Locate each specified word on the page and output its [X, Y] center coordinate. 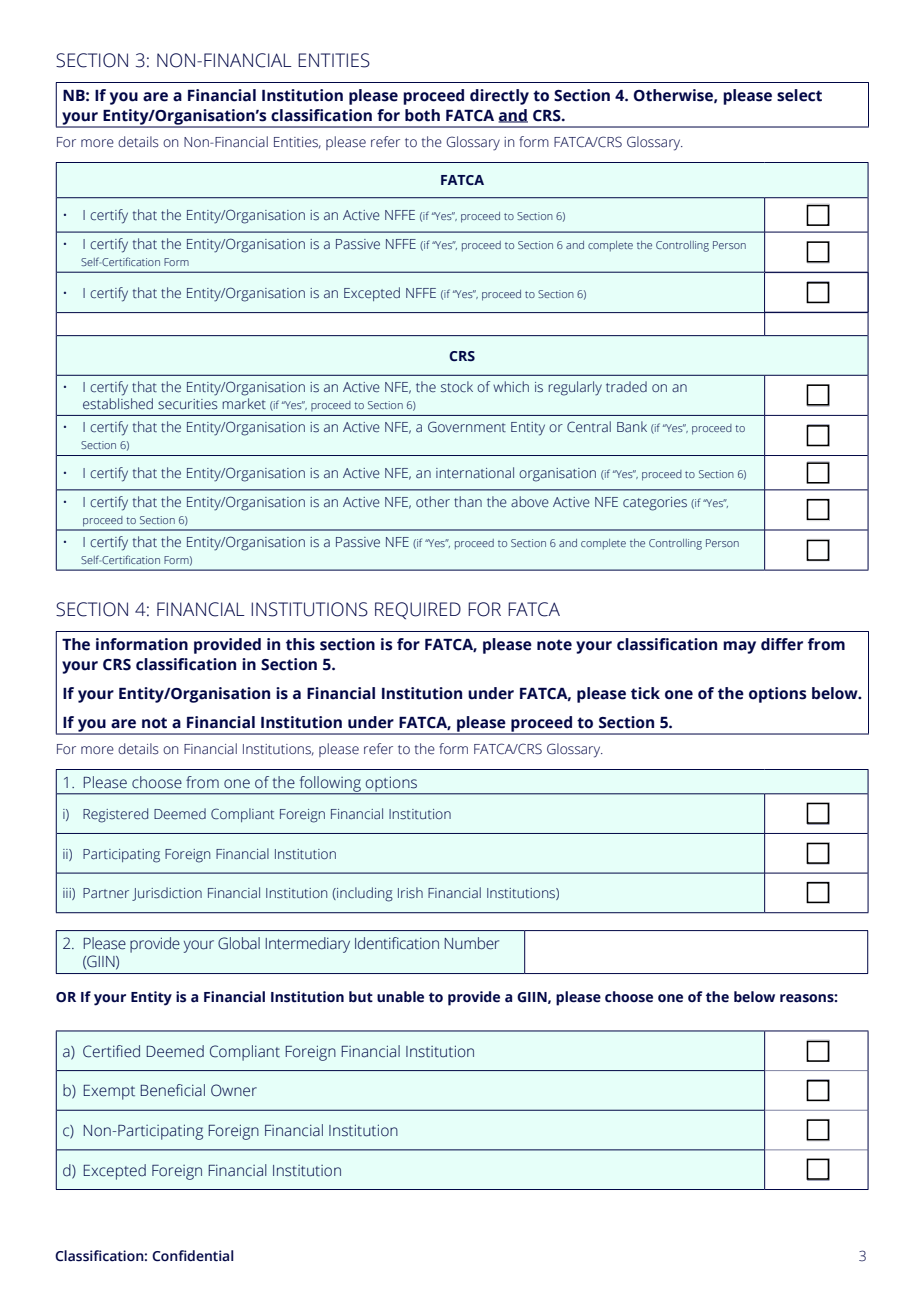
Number [472, 943]
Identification [397, 943]
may [739, 647]
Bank [632, 426]
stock [457, 387]
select [799, 95]
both [422, 115]
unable [400, 997]
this [300, 644]
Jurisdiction [167, 894]
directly [499, 97]
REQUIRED [418, 611]
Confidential [192, 1256]
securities [188, 404]
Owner [234, 1090]
